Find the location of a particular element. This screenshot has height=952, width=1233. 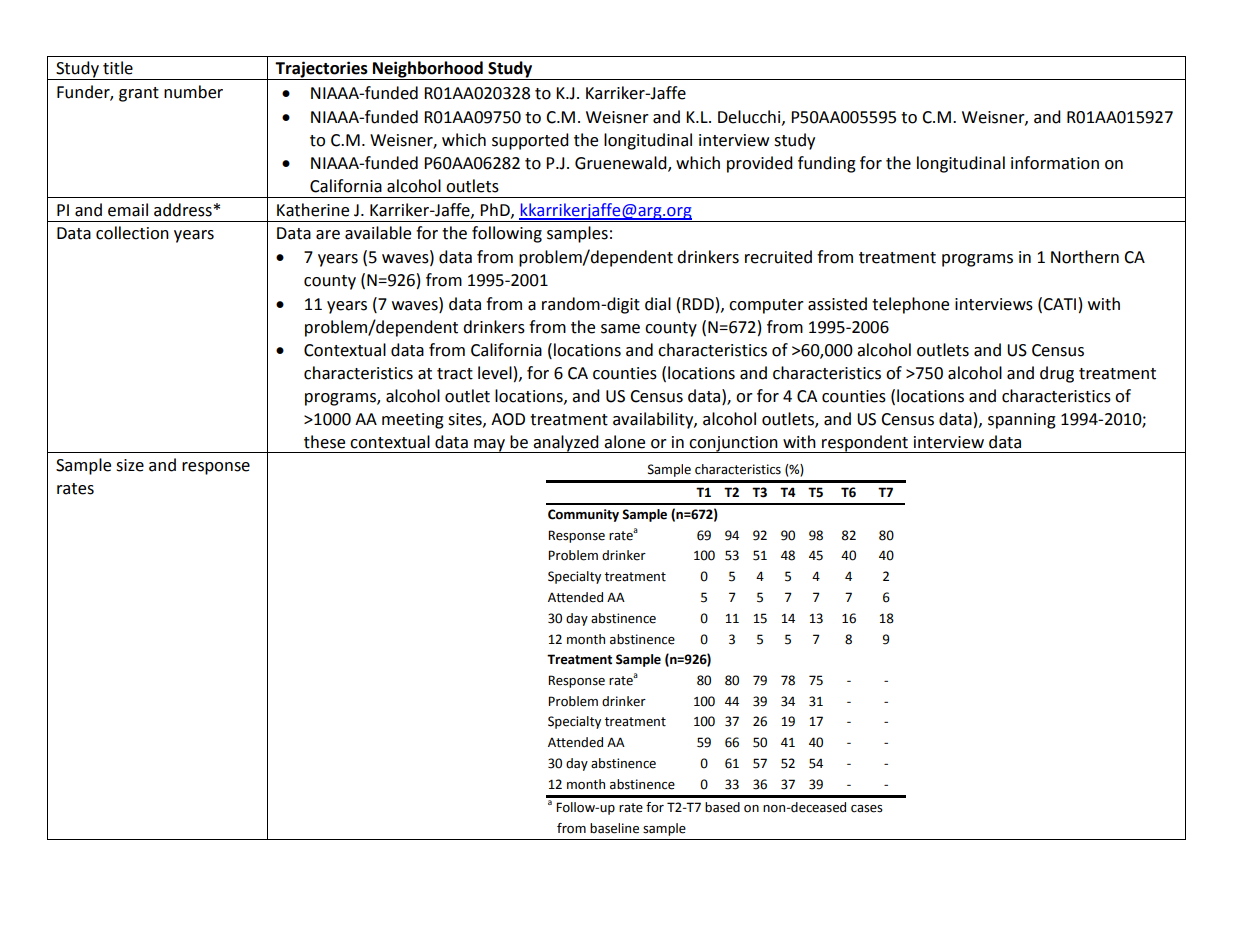

information is located at coordinates (1055, 163).
